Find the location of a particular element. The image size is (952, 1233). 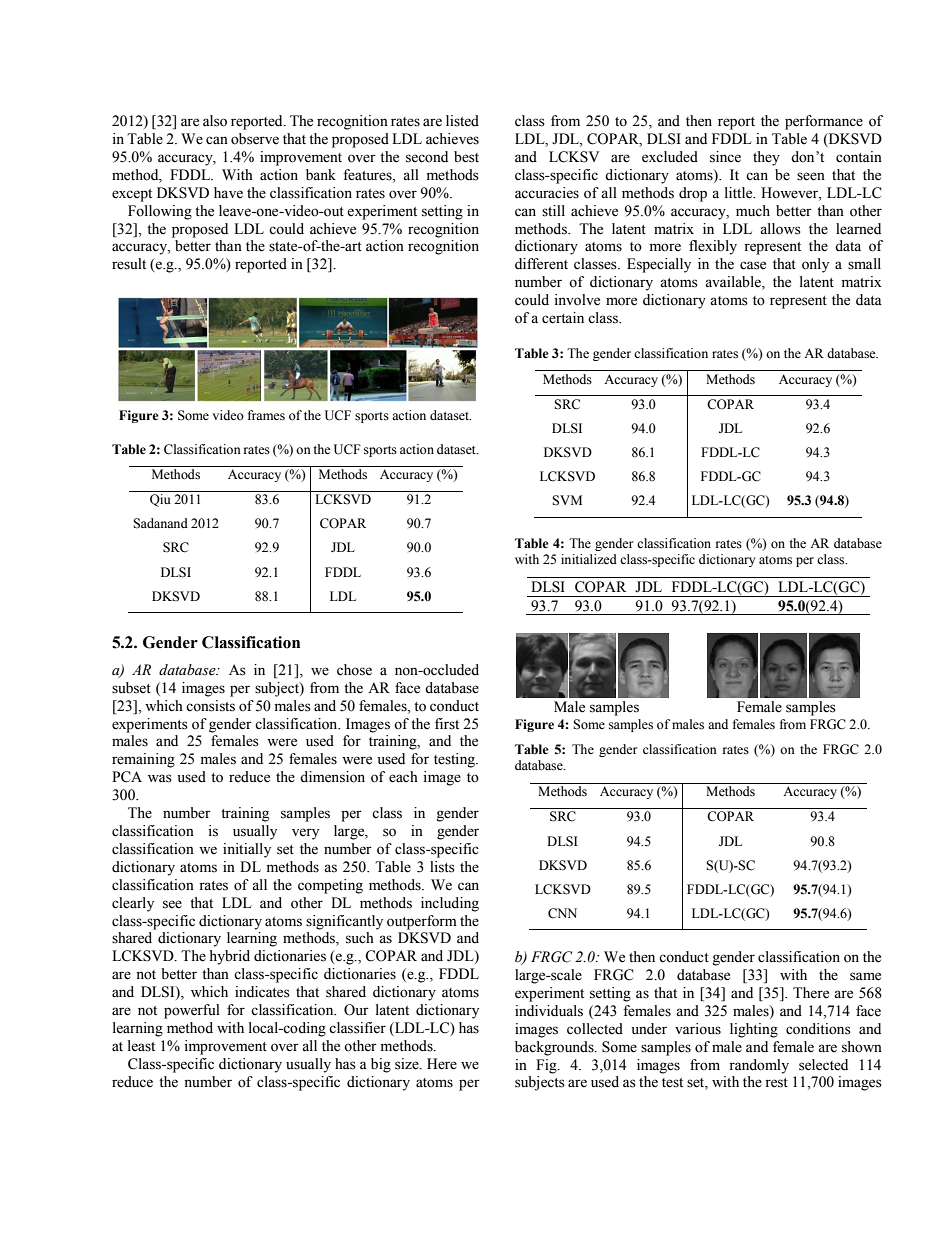

subset is located at coordinates (131, 688).
